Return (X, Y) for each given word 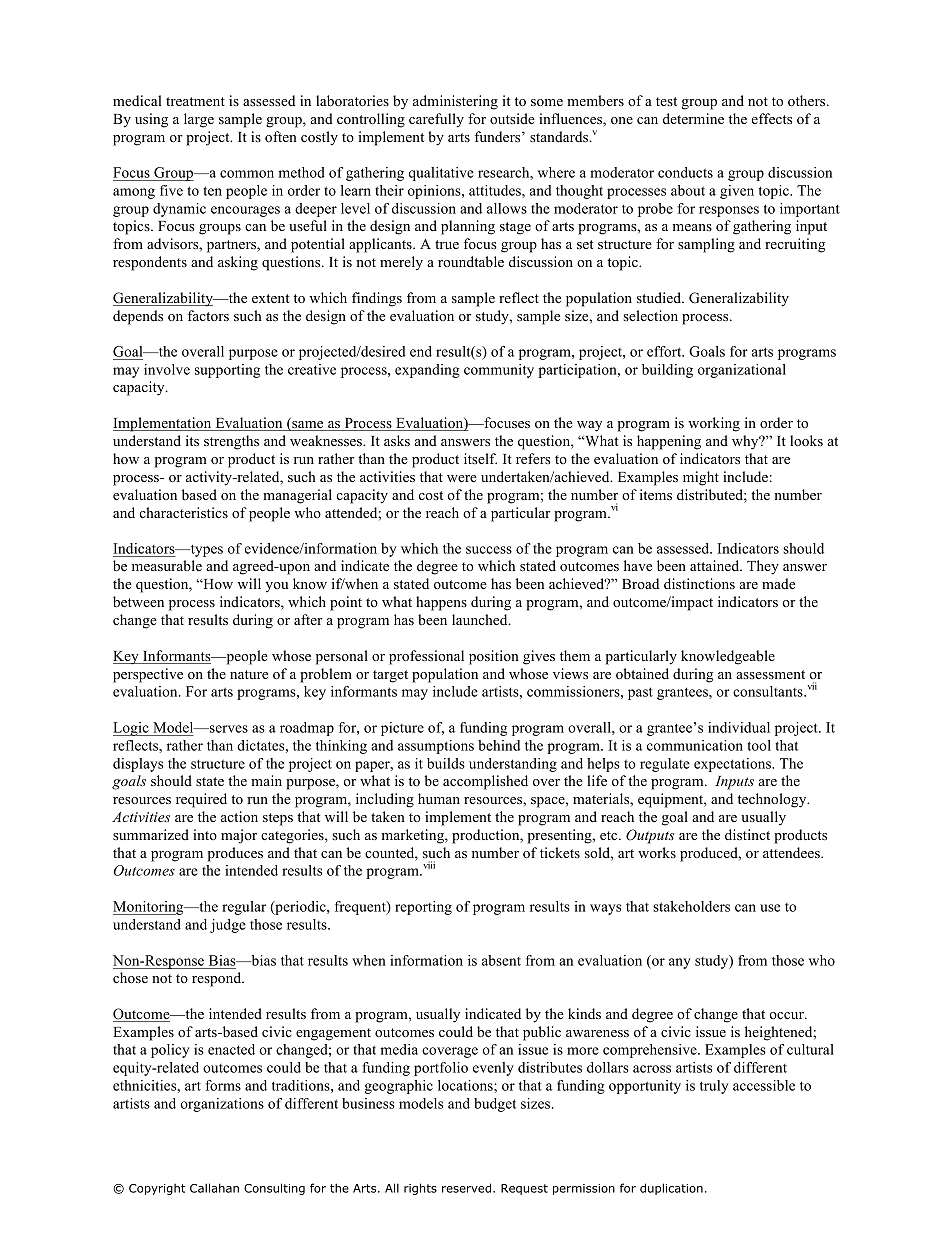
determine (693, 118)
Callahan (214, 1188)
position (494, 657)
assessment (770, 674)
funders (499, 136)
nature (249, 674)
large (199, 120)
